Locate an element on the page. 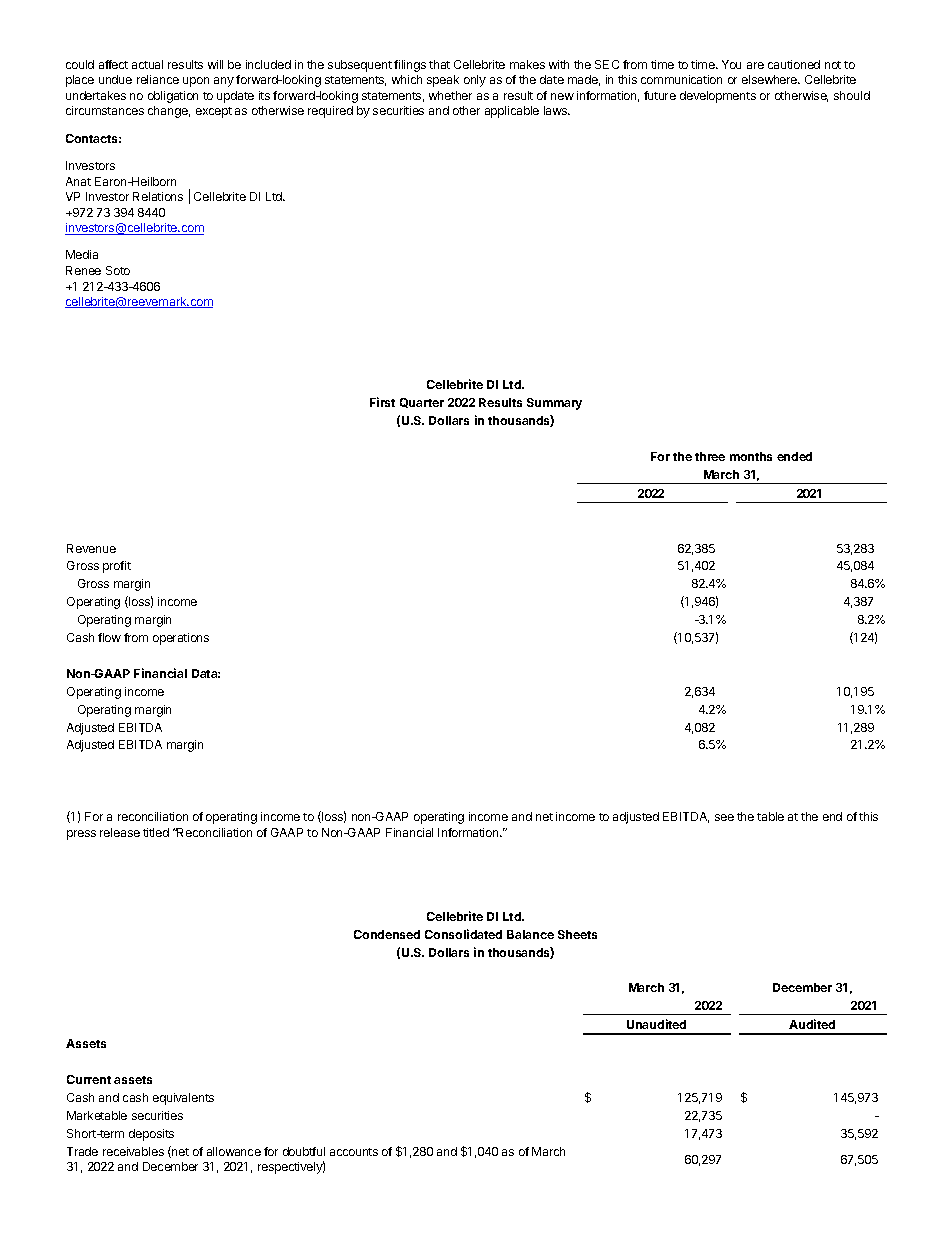 Image resolution: width=952 pixels, height=1233 pixels. Balance is located at coordinates (530, 934).
